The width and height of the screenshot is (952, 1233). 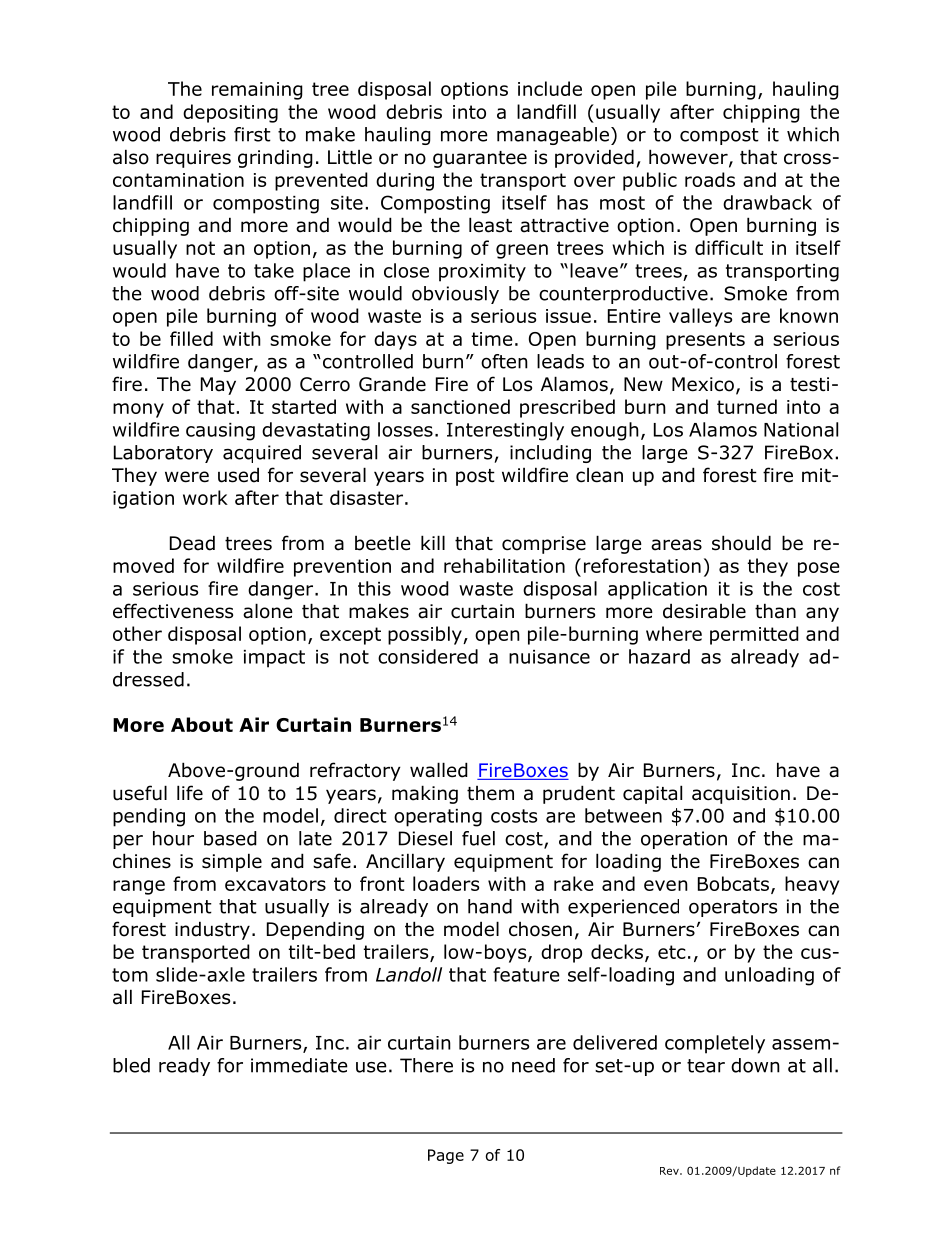 What do you see at coordinates (755, 1065) in the screenshot?
I see `down` at bounding box center [755, 1065].
